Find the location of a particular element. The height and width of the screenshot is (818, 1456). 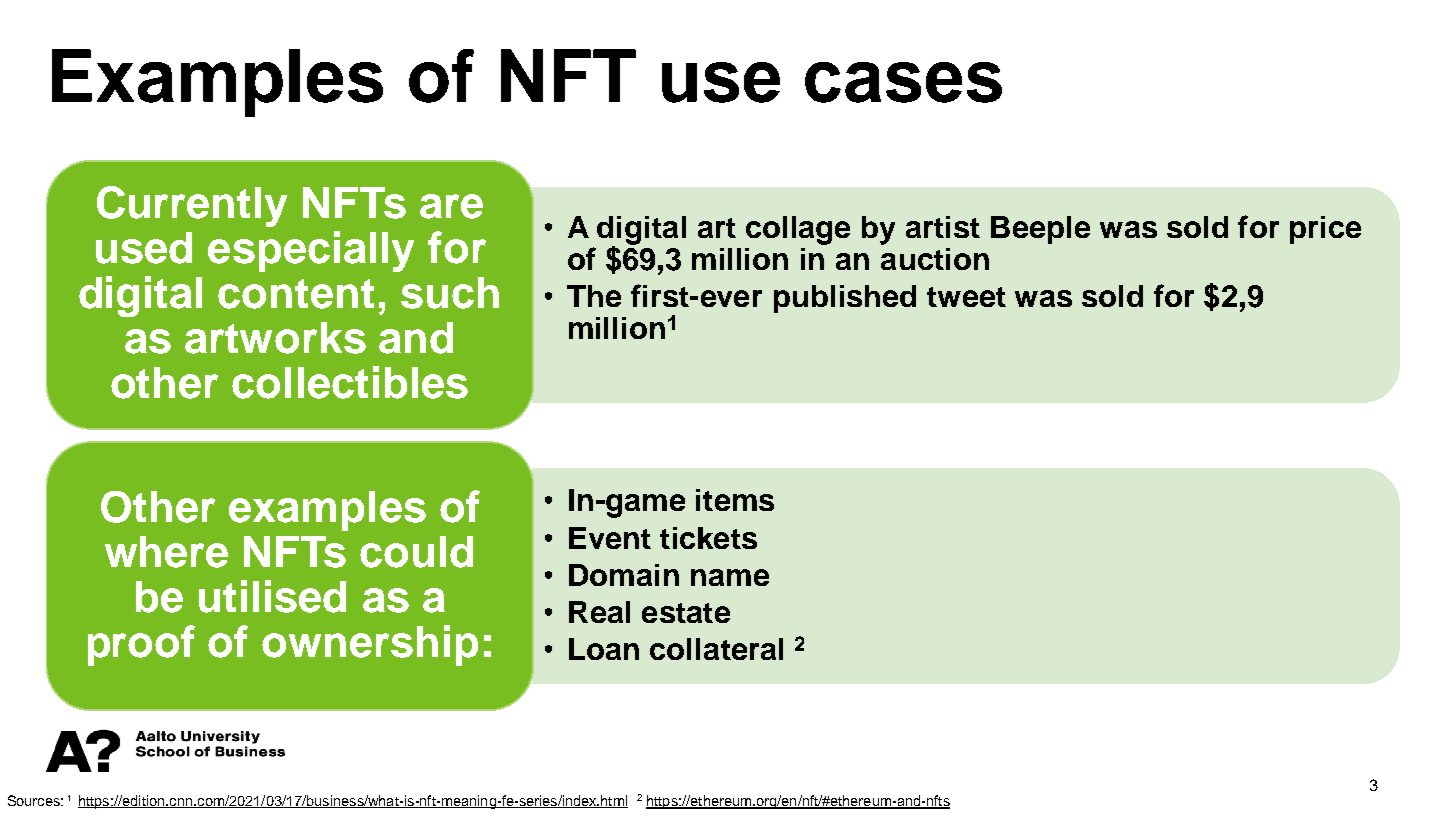

Currently is located at coordinates (192, 206).
